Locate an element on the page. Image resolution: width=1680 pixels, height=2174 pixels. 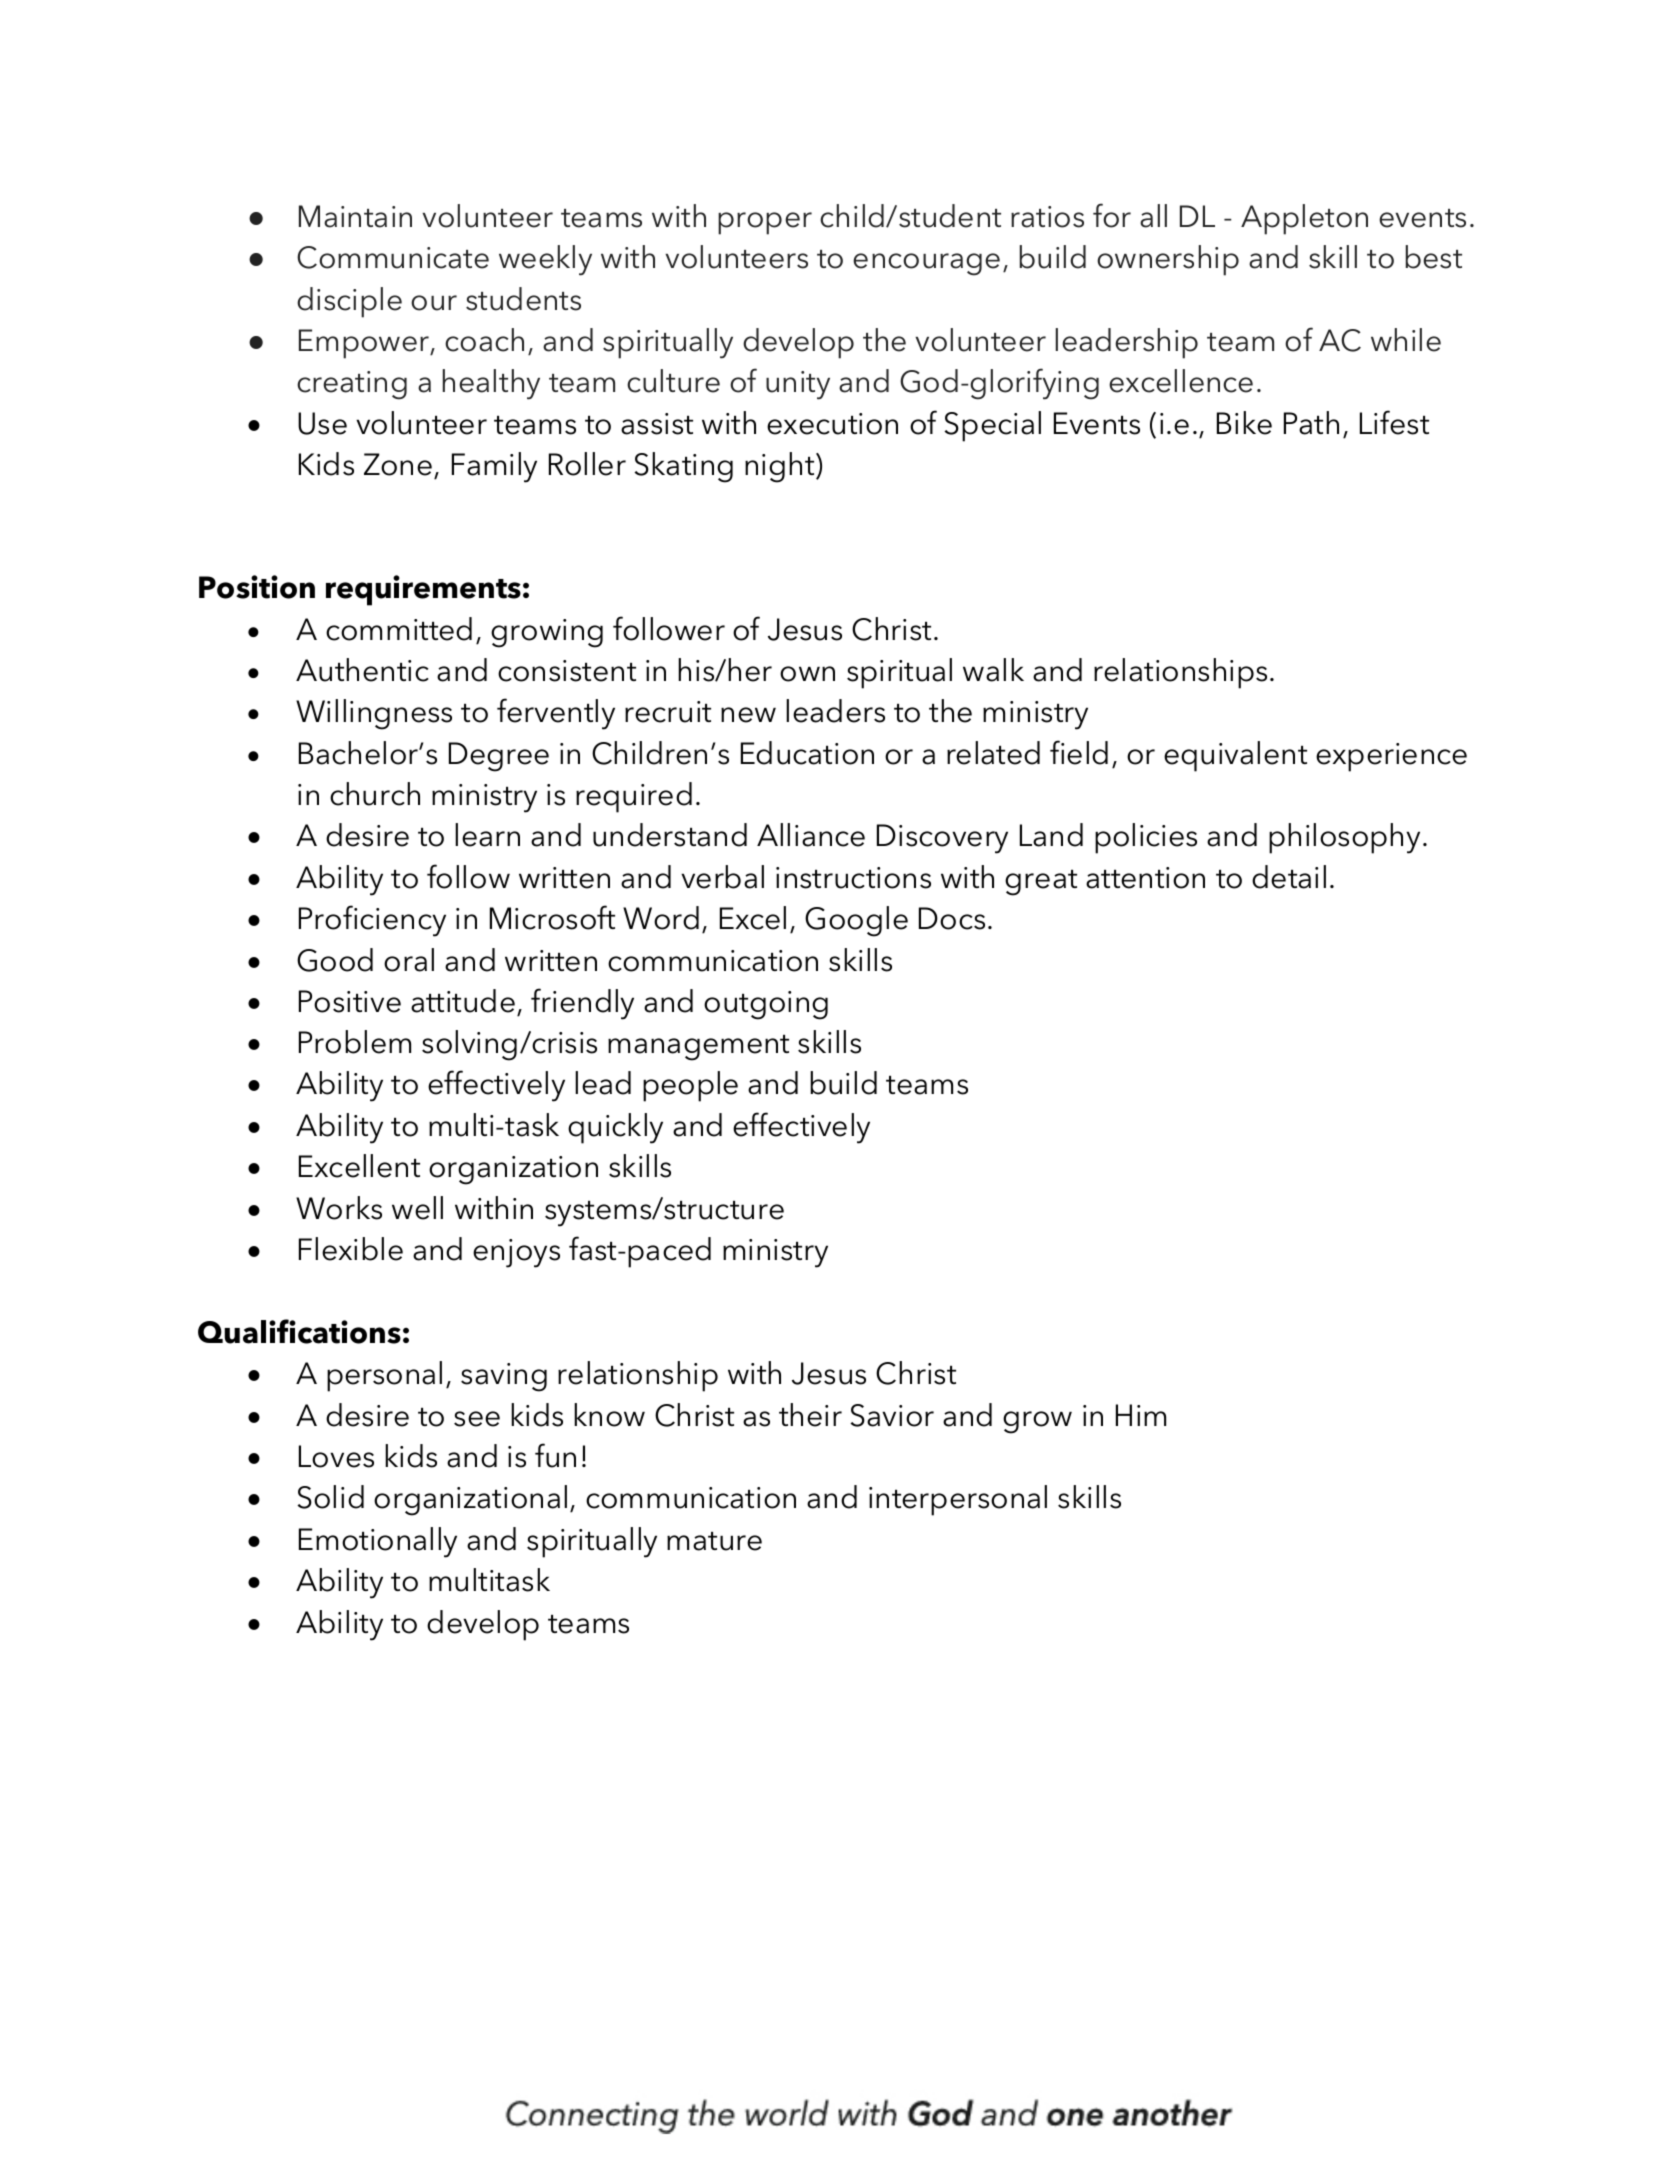
Communicate is located at coordinates (393, 257).
